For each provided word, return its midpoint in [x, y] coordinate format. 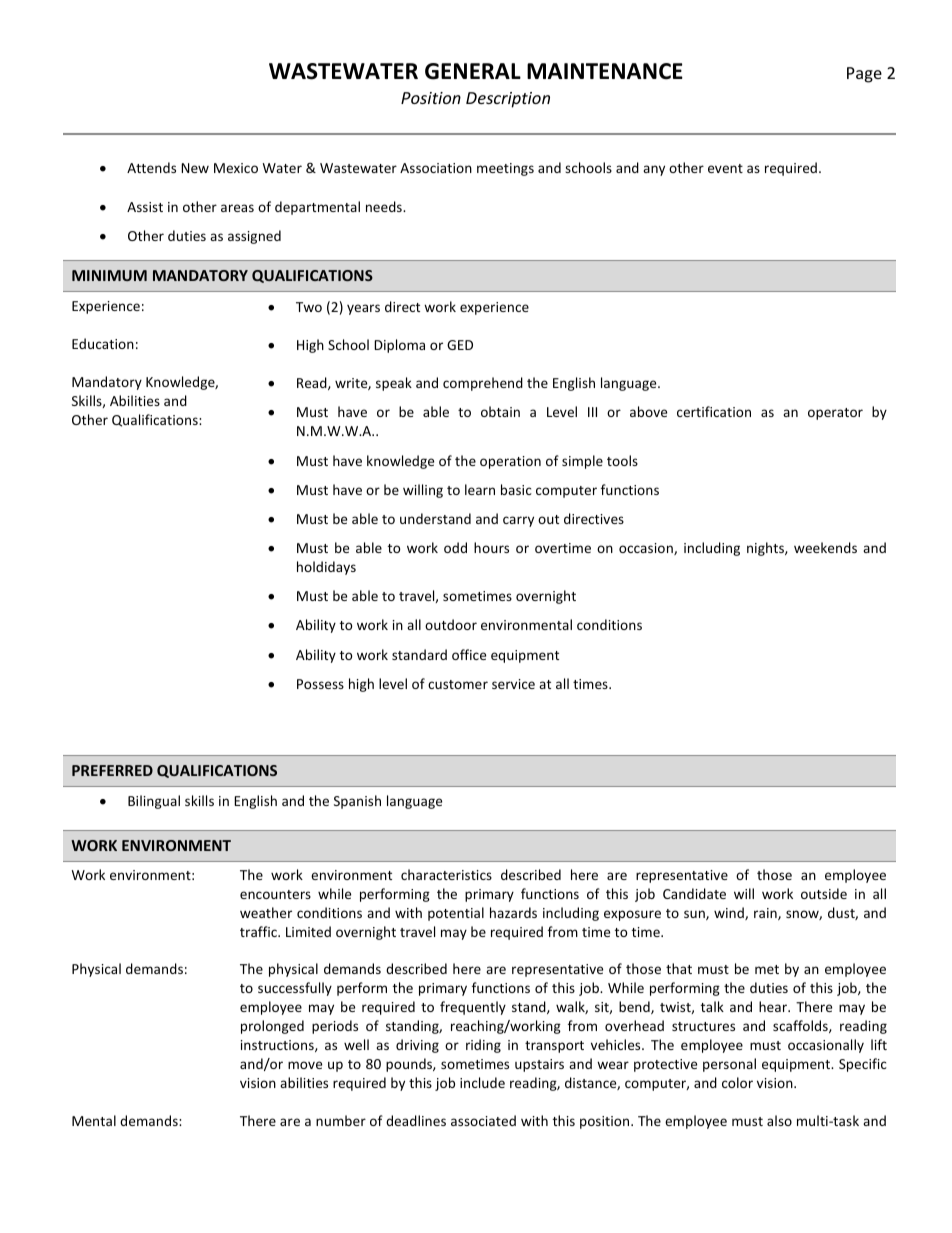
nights [766, 549]
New [195, 168]
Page [864, 75]
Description [508, 100]
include [482, 1082]
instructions [278, 1046]
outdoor [451, 624]
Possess [320, 684]
